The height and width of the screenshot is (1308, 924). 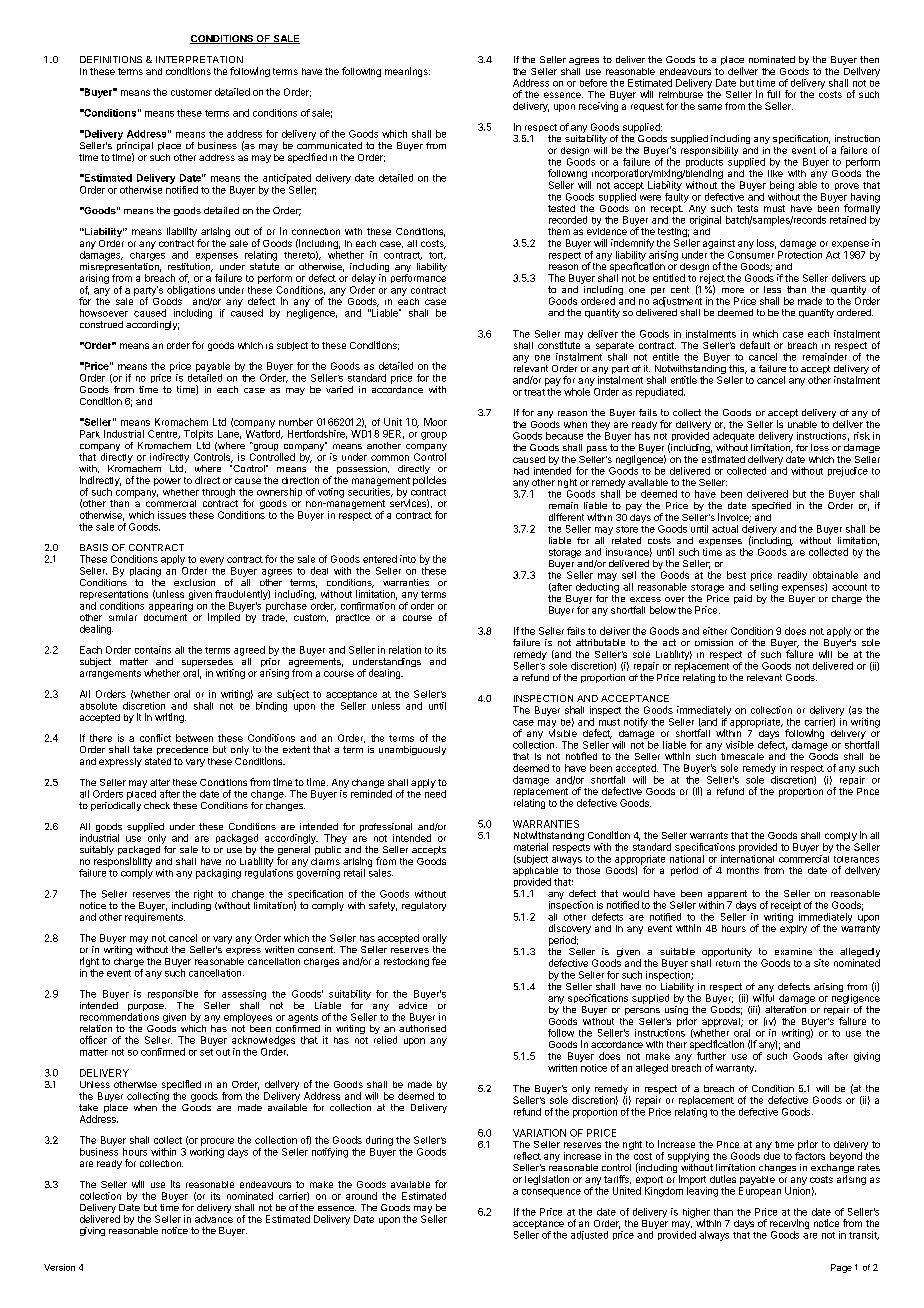 I want to click on advance, so click(x=214, y=1219).
